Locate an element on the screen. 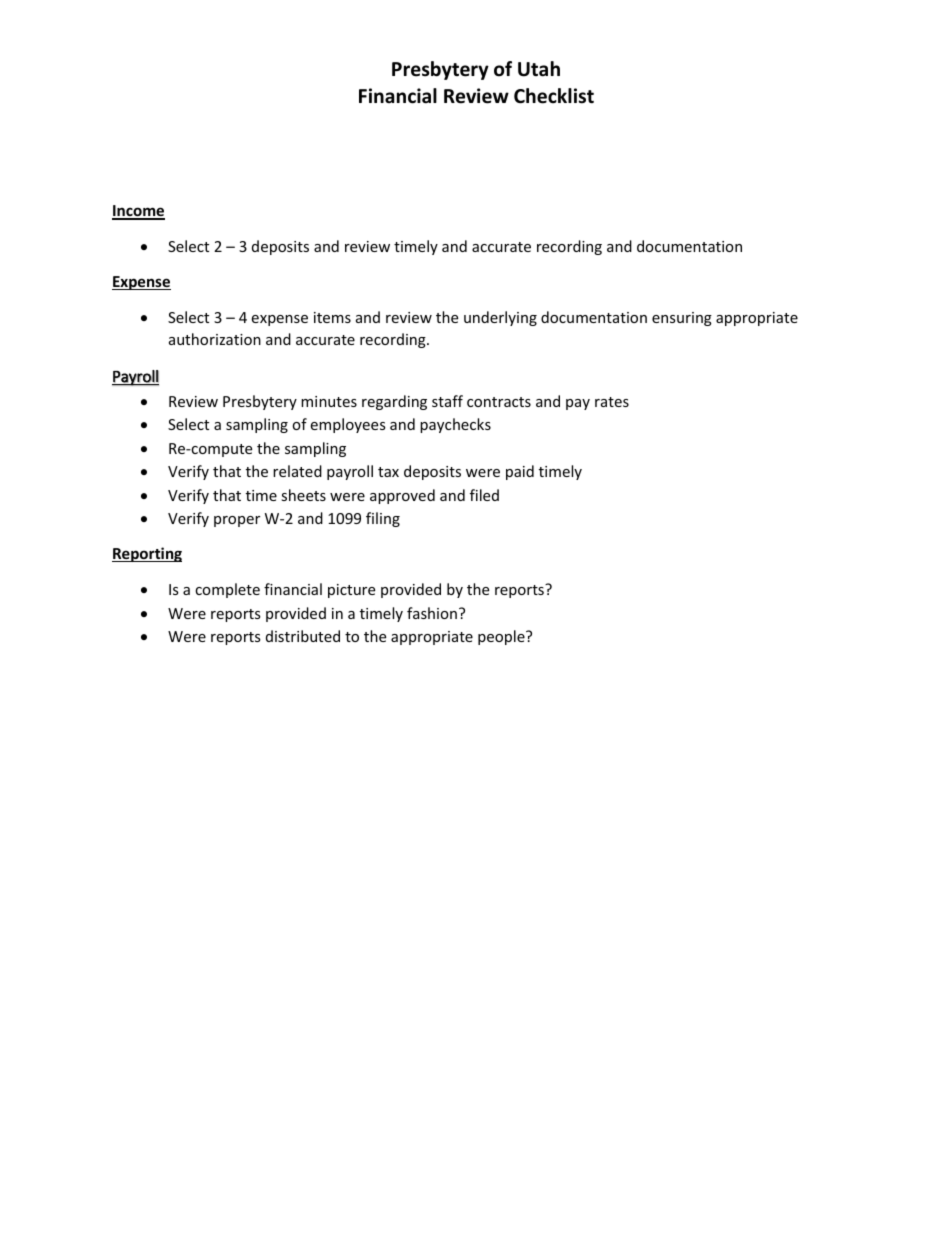  complete is located at coordinates (227, 590).
